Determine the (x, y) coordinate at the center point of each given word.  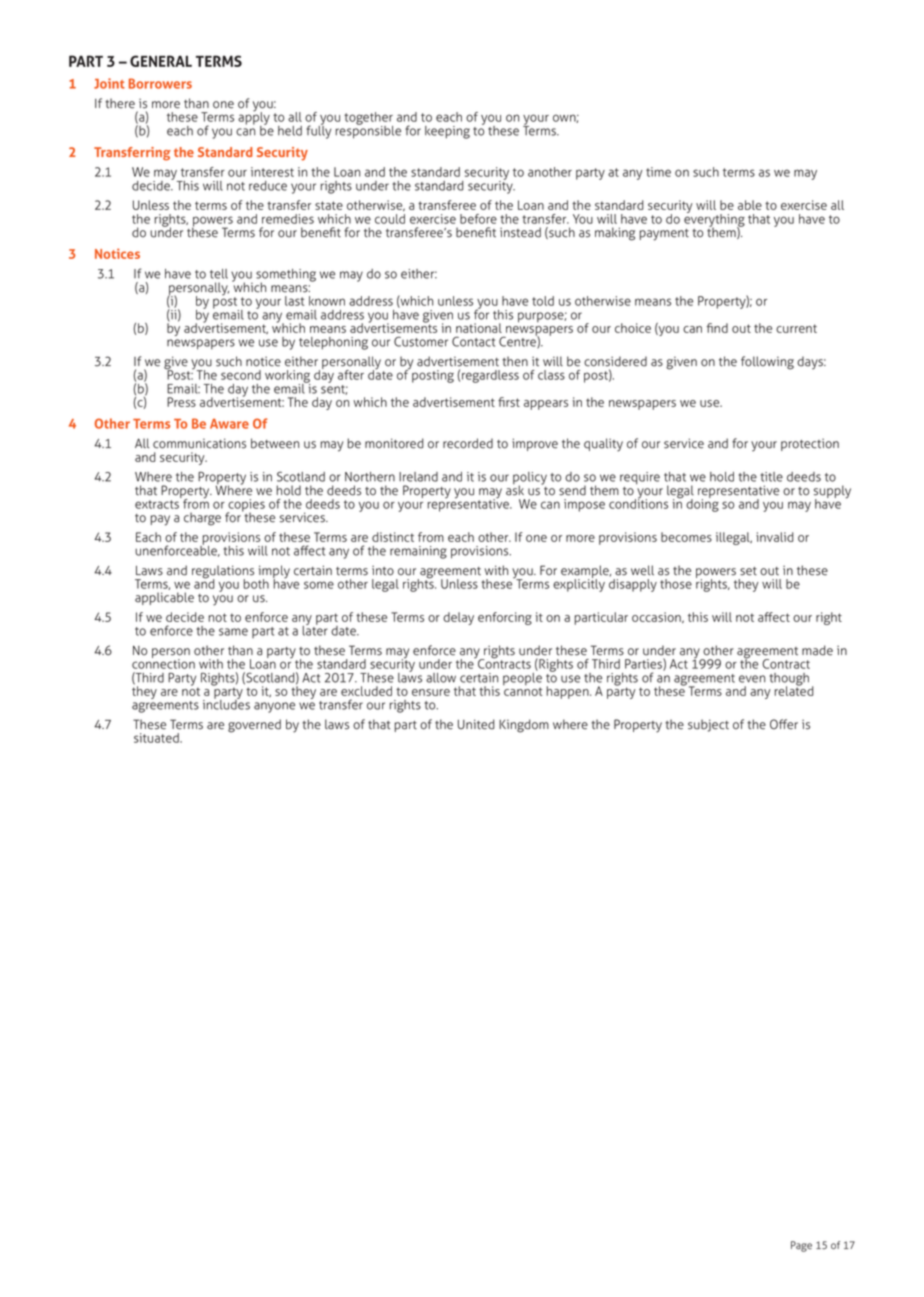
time (658, 172)
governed (254, 726)
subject (708, 725)
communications (199, 443)
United (476, 724)
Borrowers (160, 83)
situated (157, 738)
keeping (447, 132)
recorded (468, 443)
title (772, 477)
